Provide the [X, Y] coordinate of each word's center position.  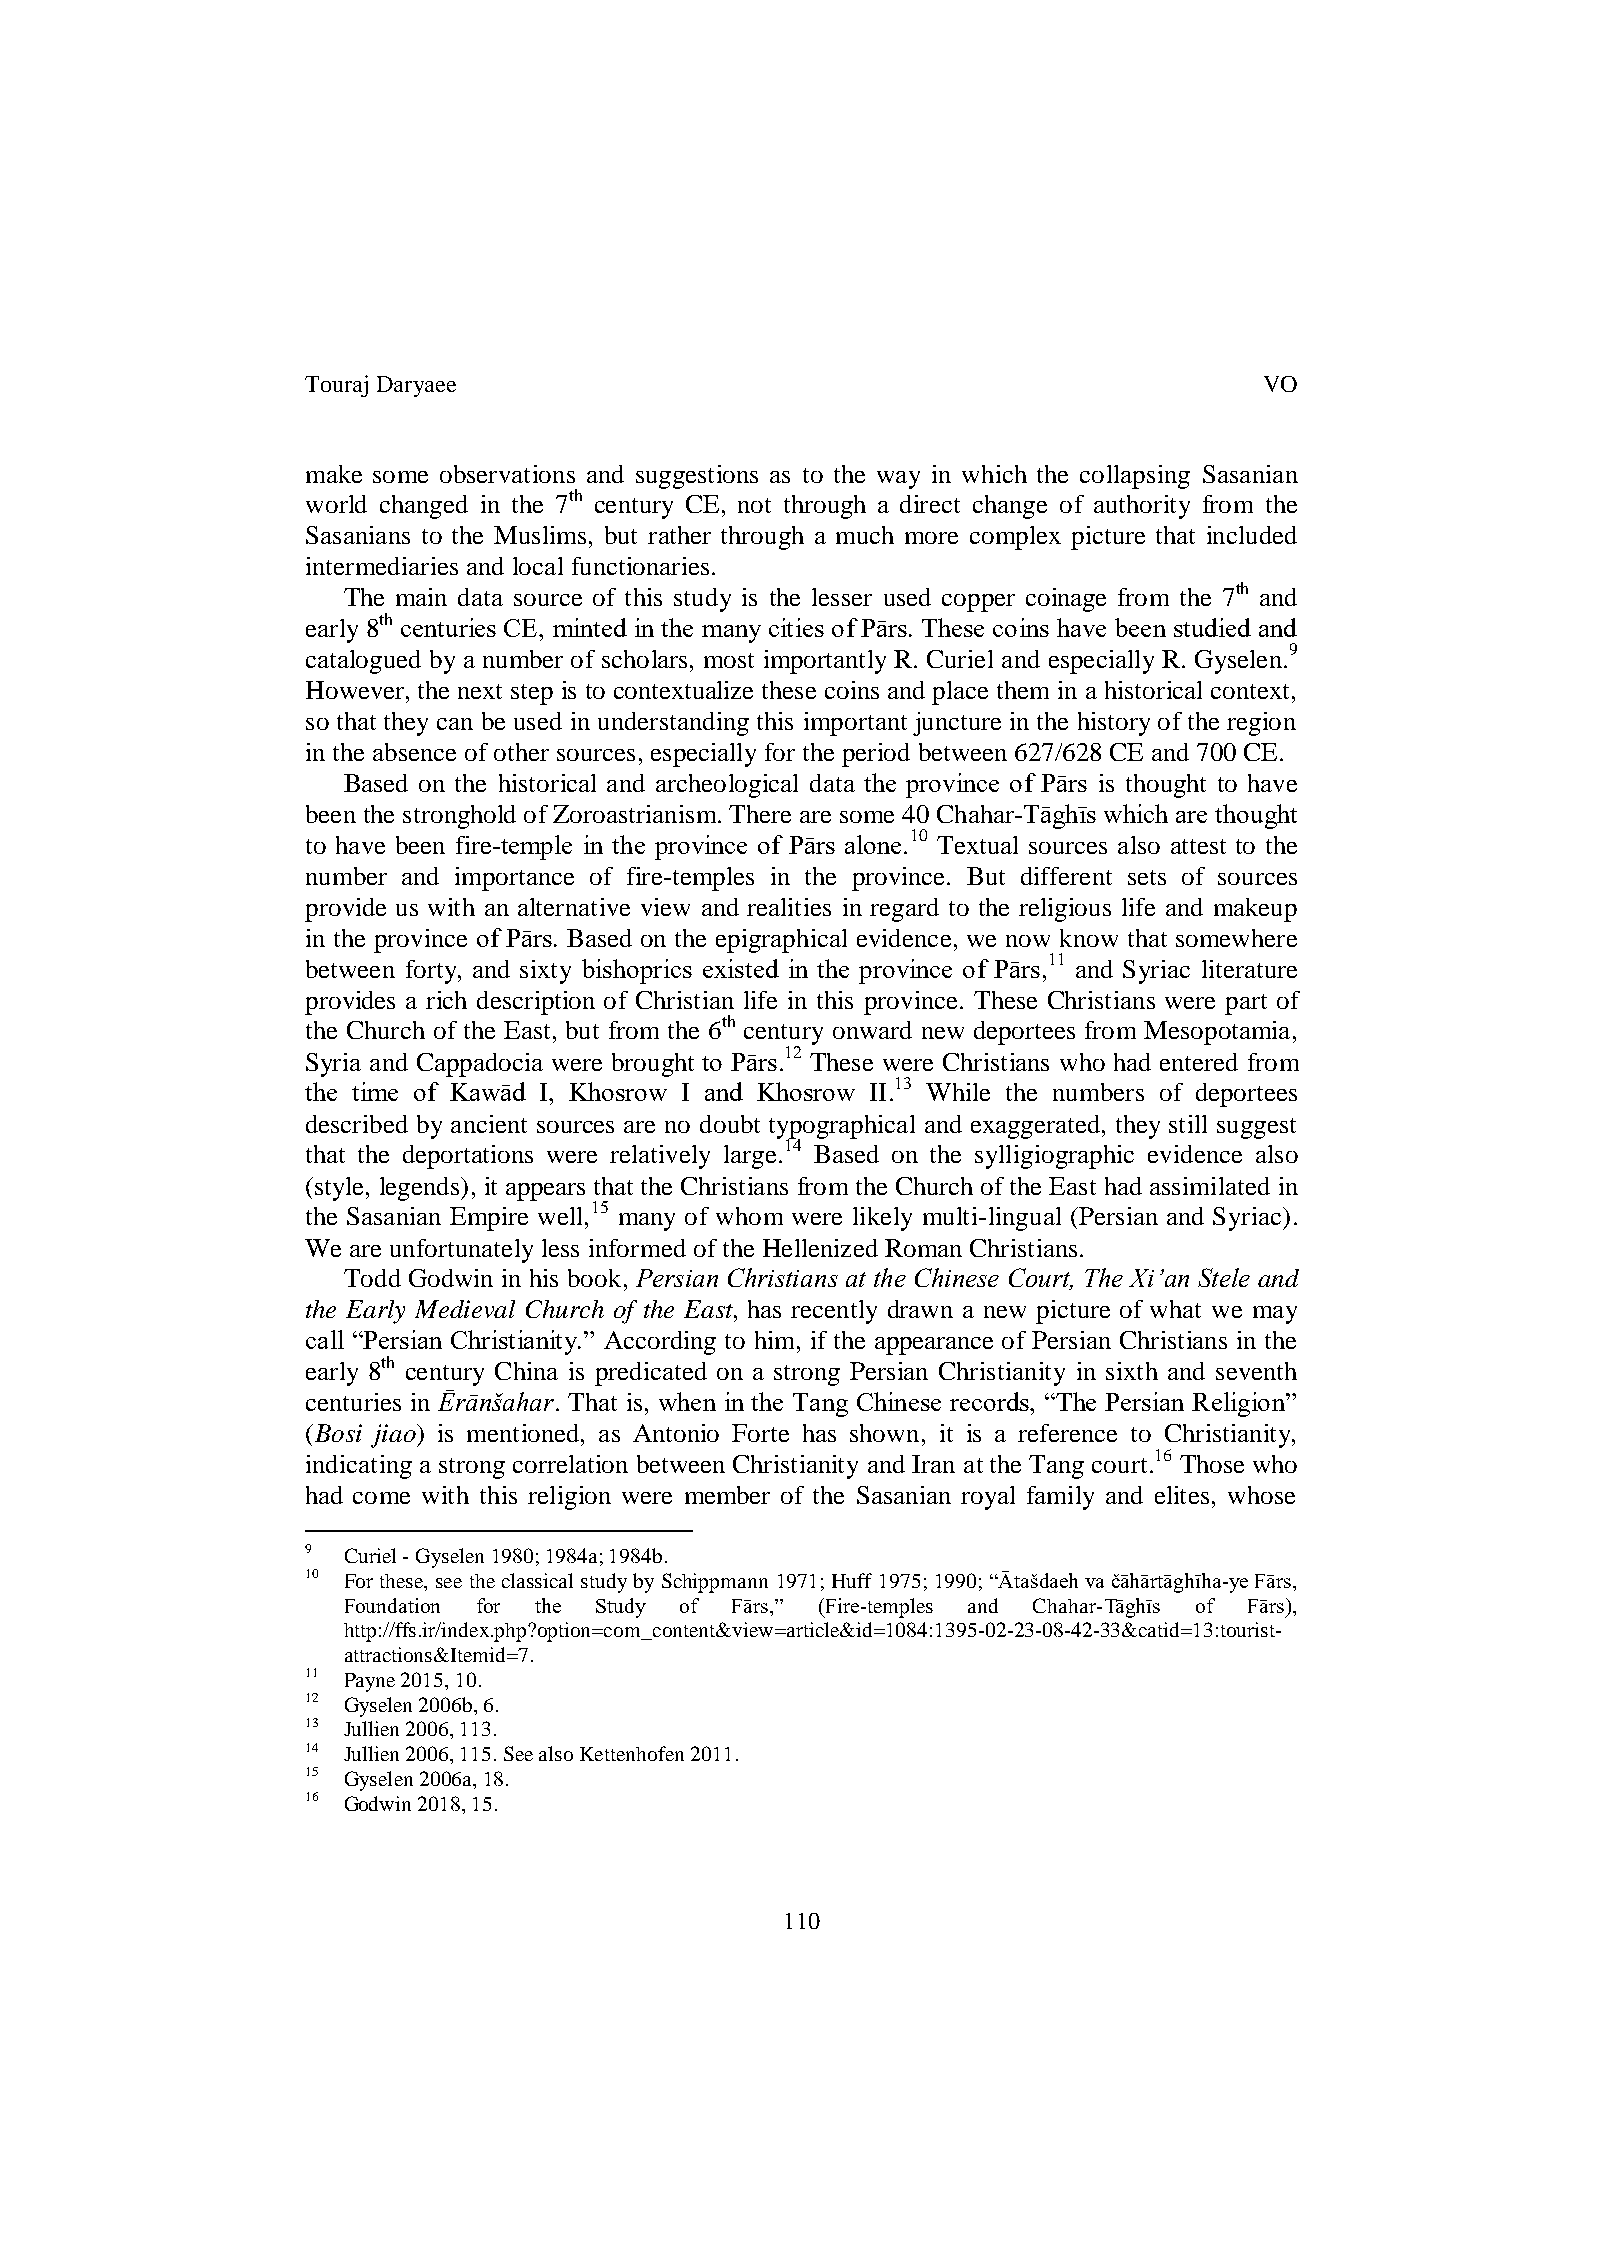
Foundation [392, 1605]
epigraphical [781, 941]
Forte [760, 1433]
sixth [1132, 1371]
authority [1142, 507]
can [455, 724]
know [1089, 938]
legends [421, 1189]
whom [749, 1216]
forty [432, 972]
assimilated [1210, 1186]
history [1114, 724]
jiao [394, 1436]
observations [507, 474]
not [754, 505]
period [876, 755]
